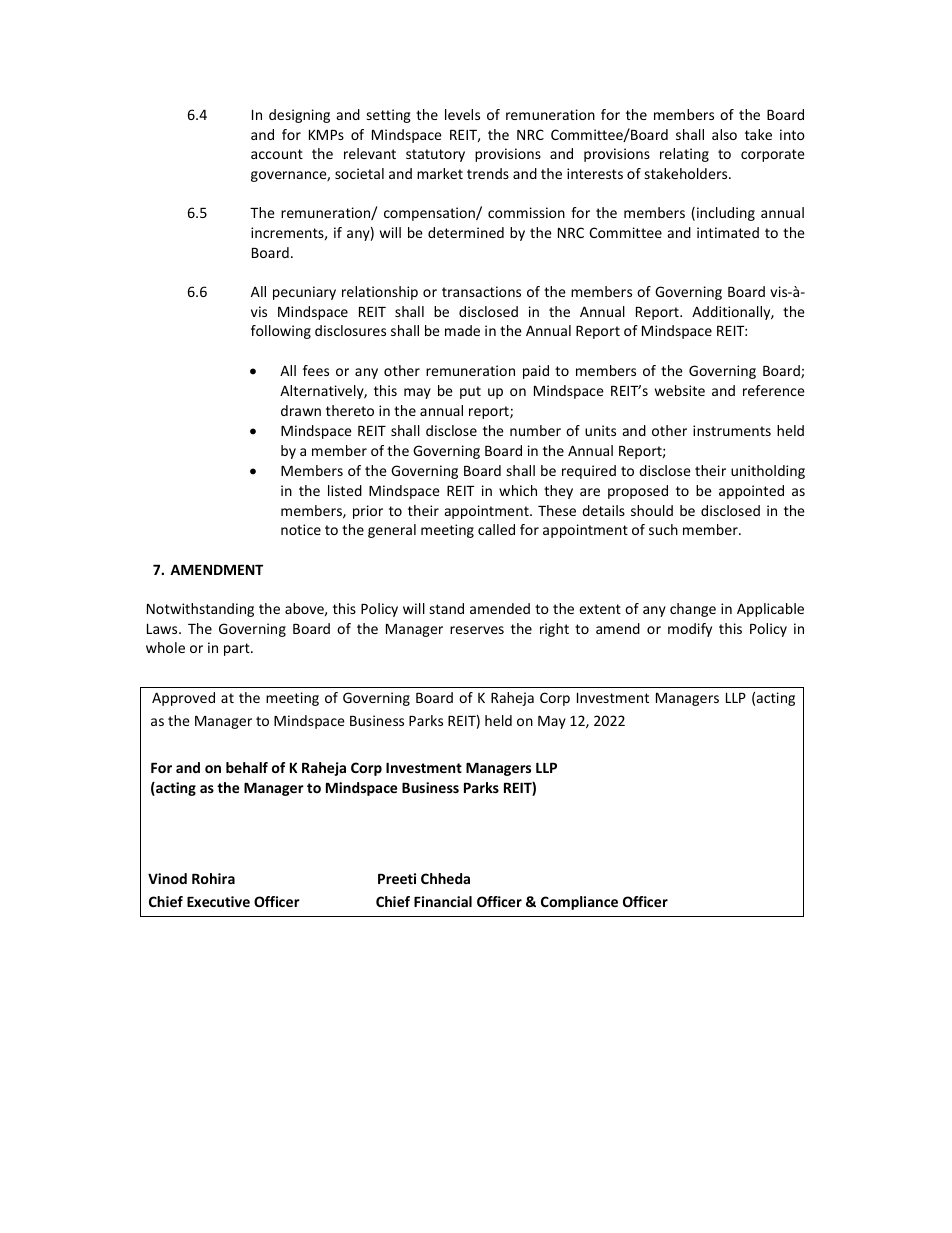  Describe the element at coordinates (277, 154) in the screenshot. I see `account` at that location.
